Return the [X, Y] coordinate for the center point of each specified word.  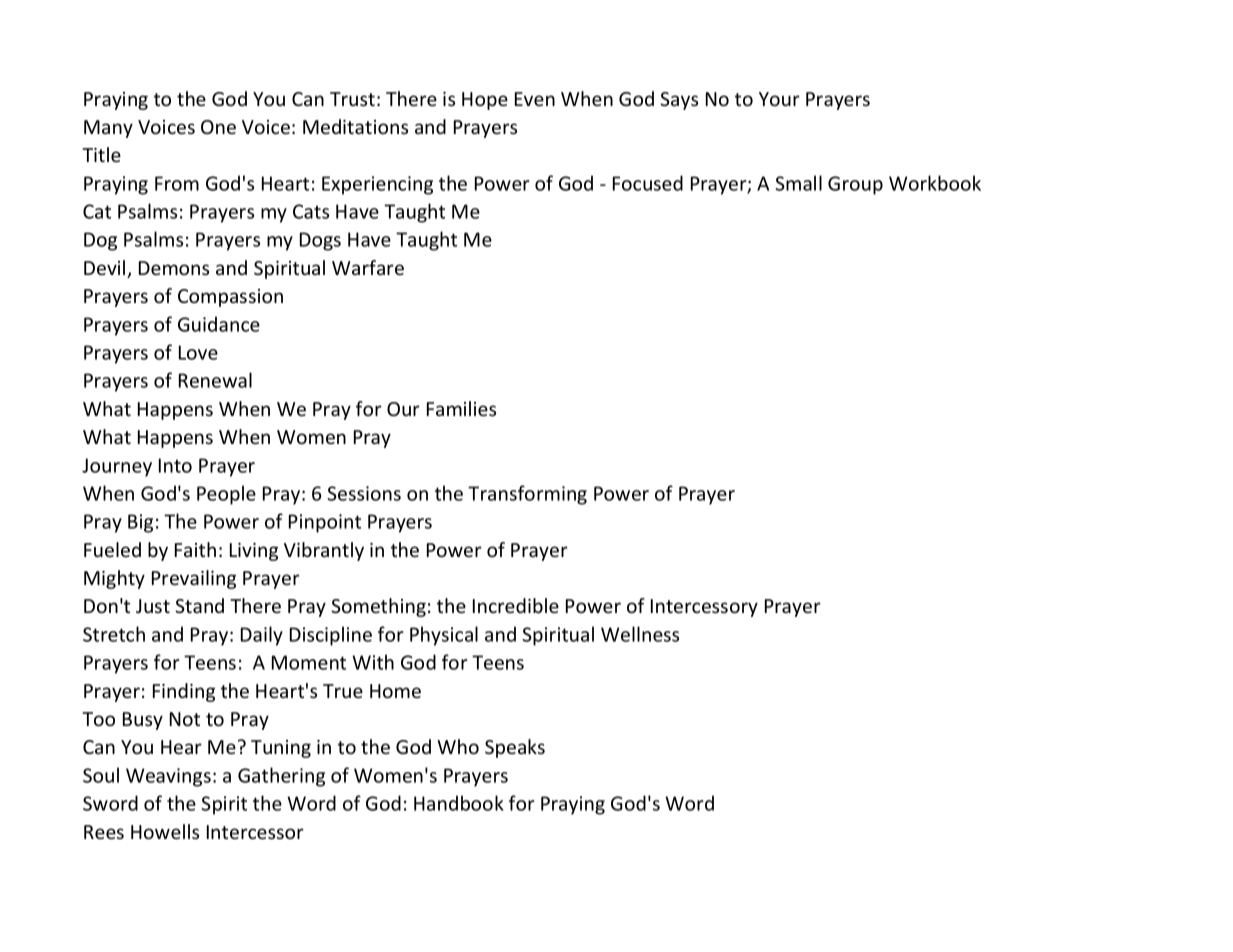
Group [855, 185]
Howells [165, 831]
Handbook [459, 803]
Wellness [640, 634]
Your [779, 99]
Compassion [230, 298]
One [218, 127]
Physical [444, 636]
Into [175, 465]
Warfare [368, 267]
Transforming [527, 495]
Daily [262, 636]
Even [535, 99]
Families [461, 408]
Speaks [515, 748]
